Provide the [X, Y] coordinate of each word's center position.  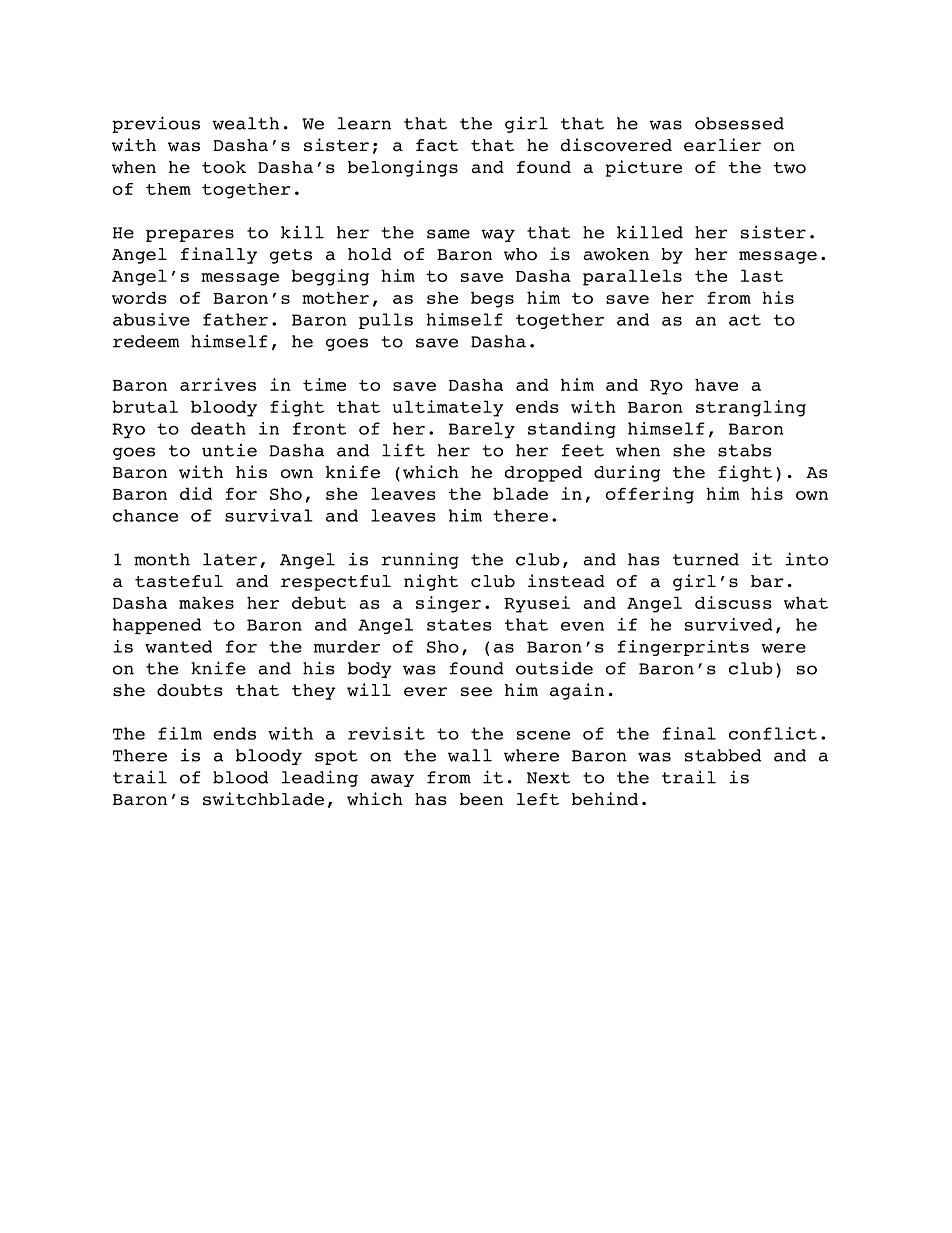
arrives [218, 384]
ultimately [448, 408]
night [431, 582]
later [230, 559]
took [224, 167]
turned [706, 559]
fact [437, 145]
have [716, 385]
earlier [722, 145]
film [180, 733]
